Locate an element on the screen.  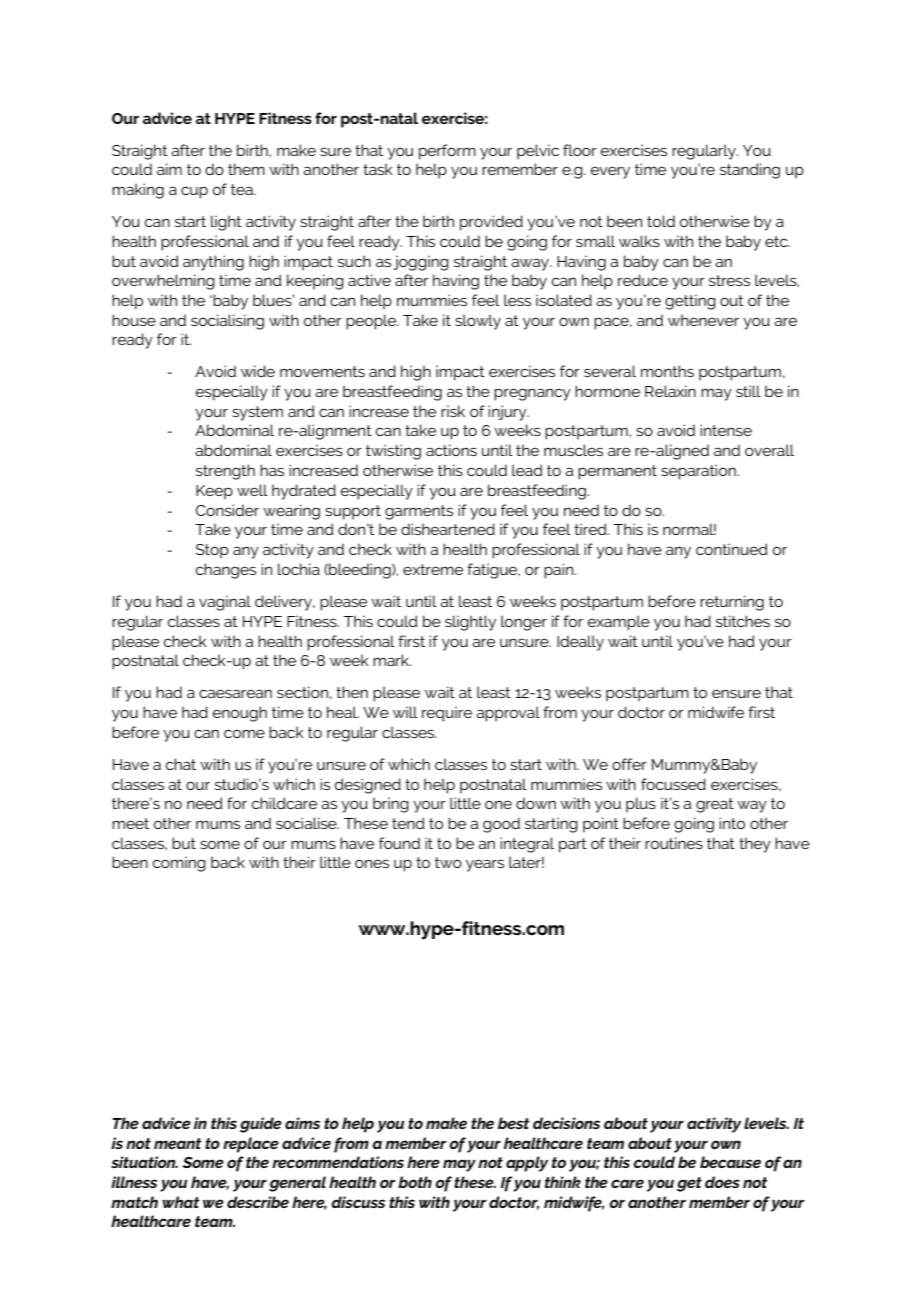
perform is located at coordinates (447, 152).
